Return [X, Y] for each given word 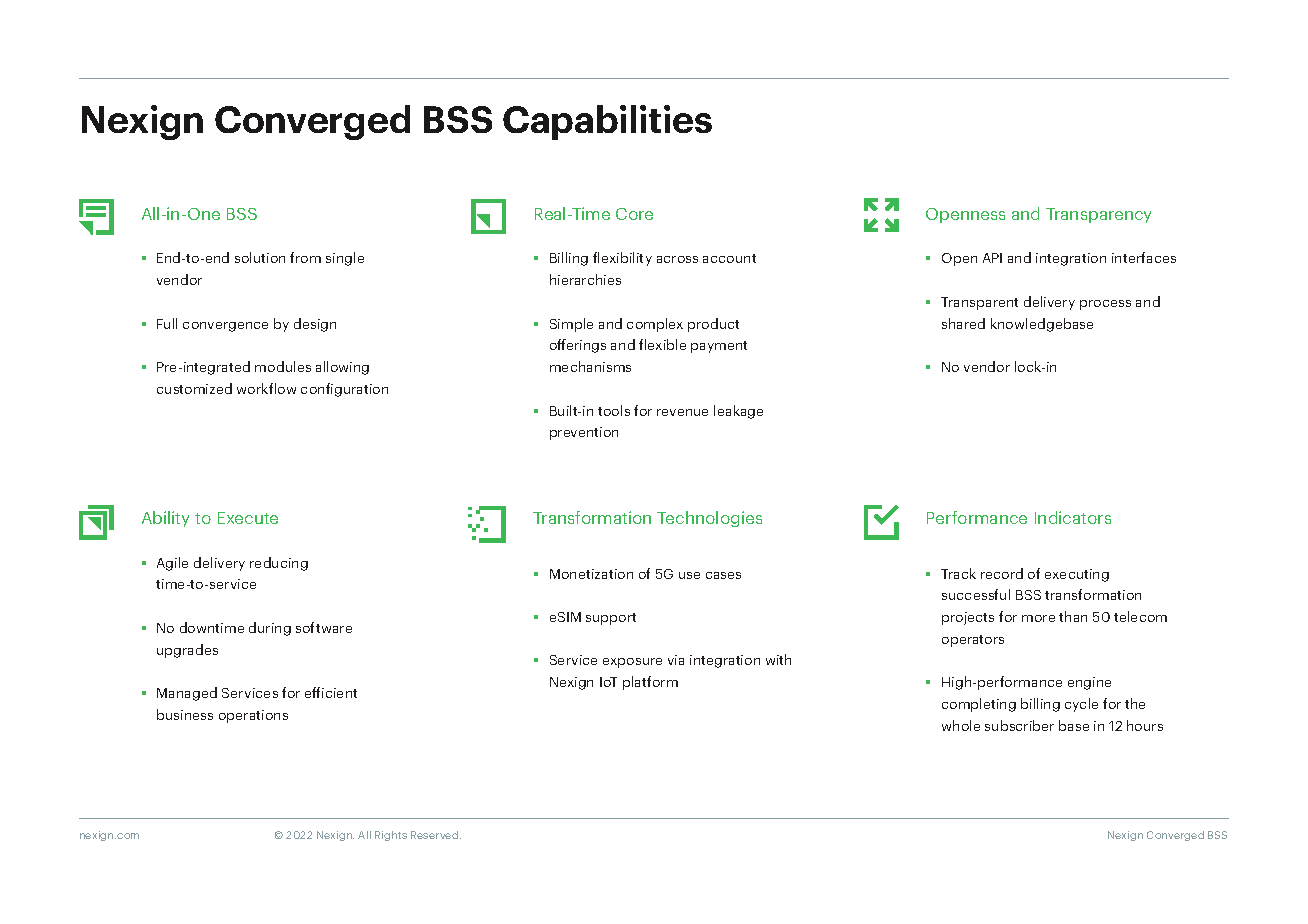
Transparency [1098, 215]
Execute [248, 518]
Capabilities [607, 122]
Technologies [709, 519]
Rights [391, 836]
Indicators [1073, 517]
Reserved [436, 835]
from [305, 257]
